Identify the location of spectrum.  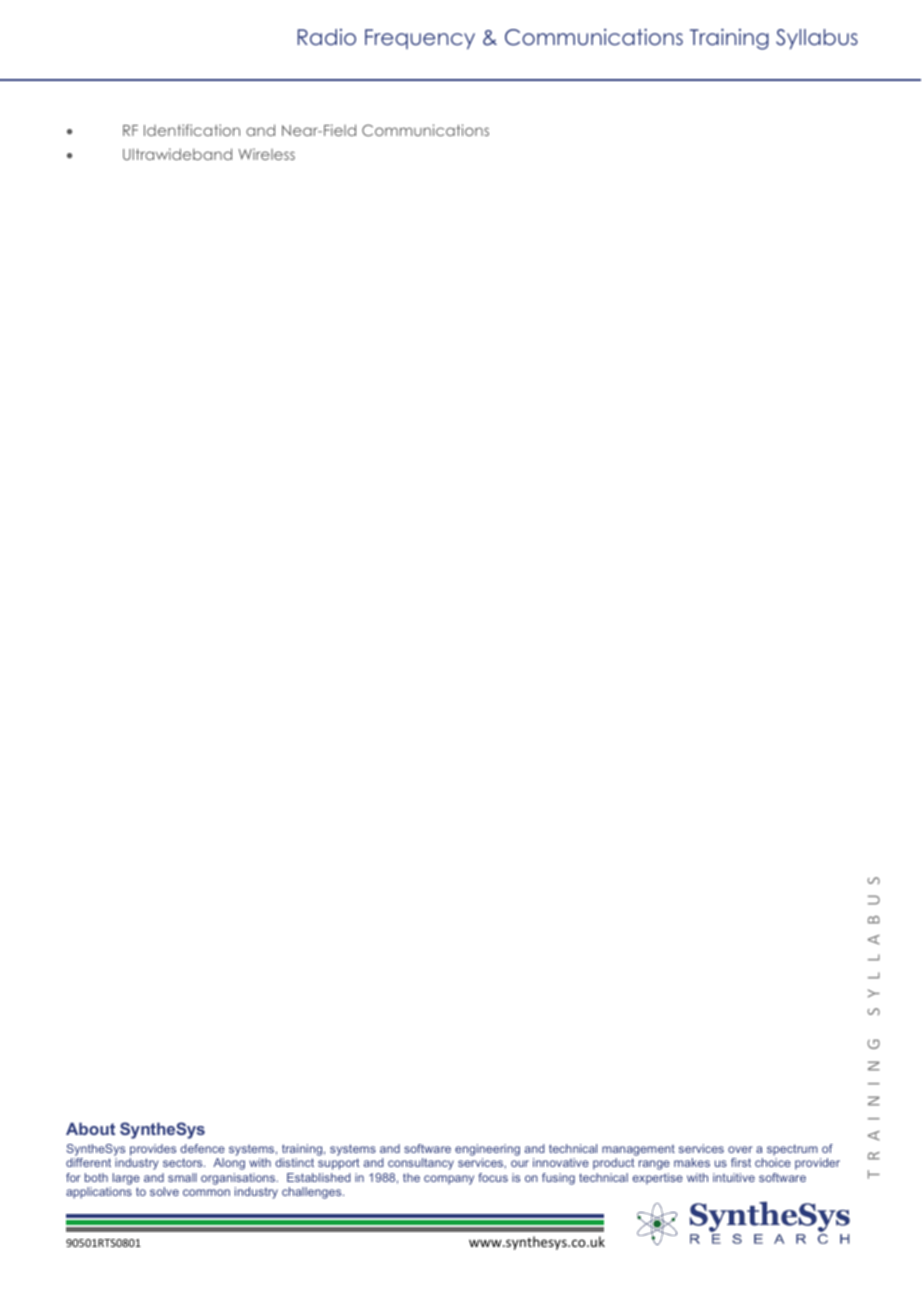
(792, 1151).
